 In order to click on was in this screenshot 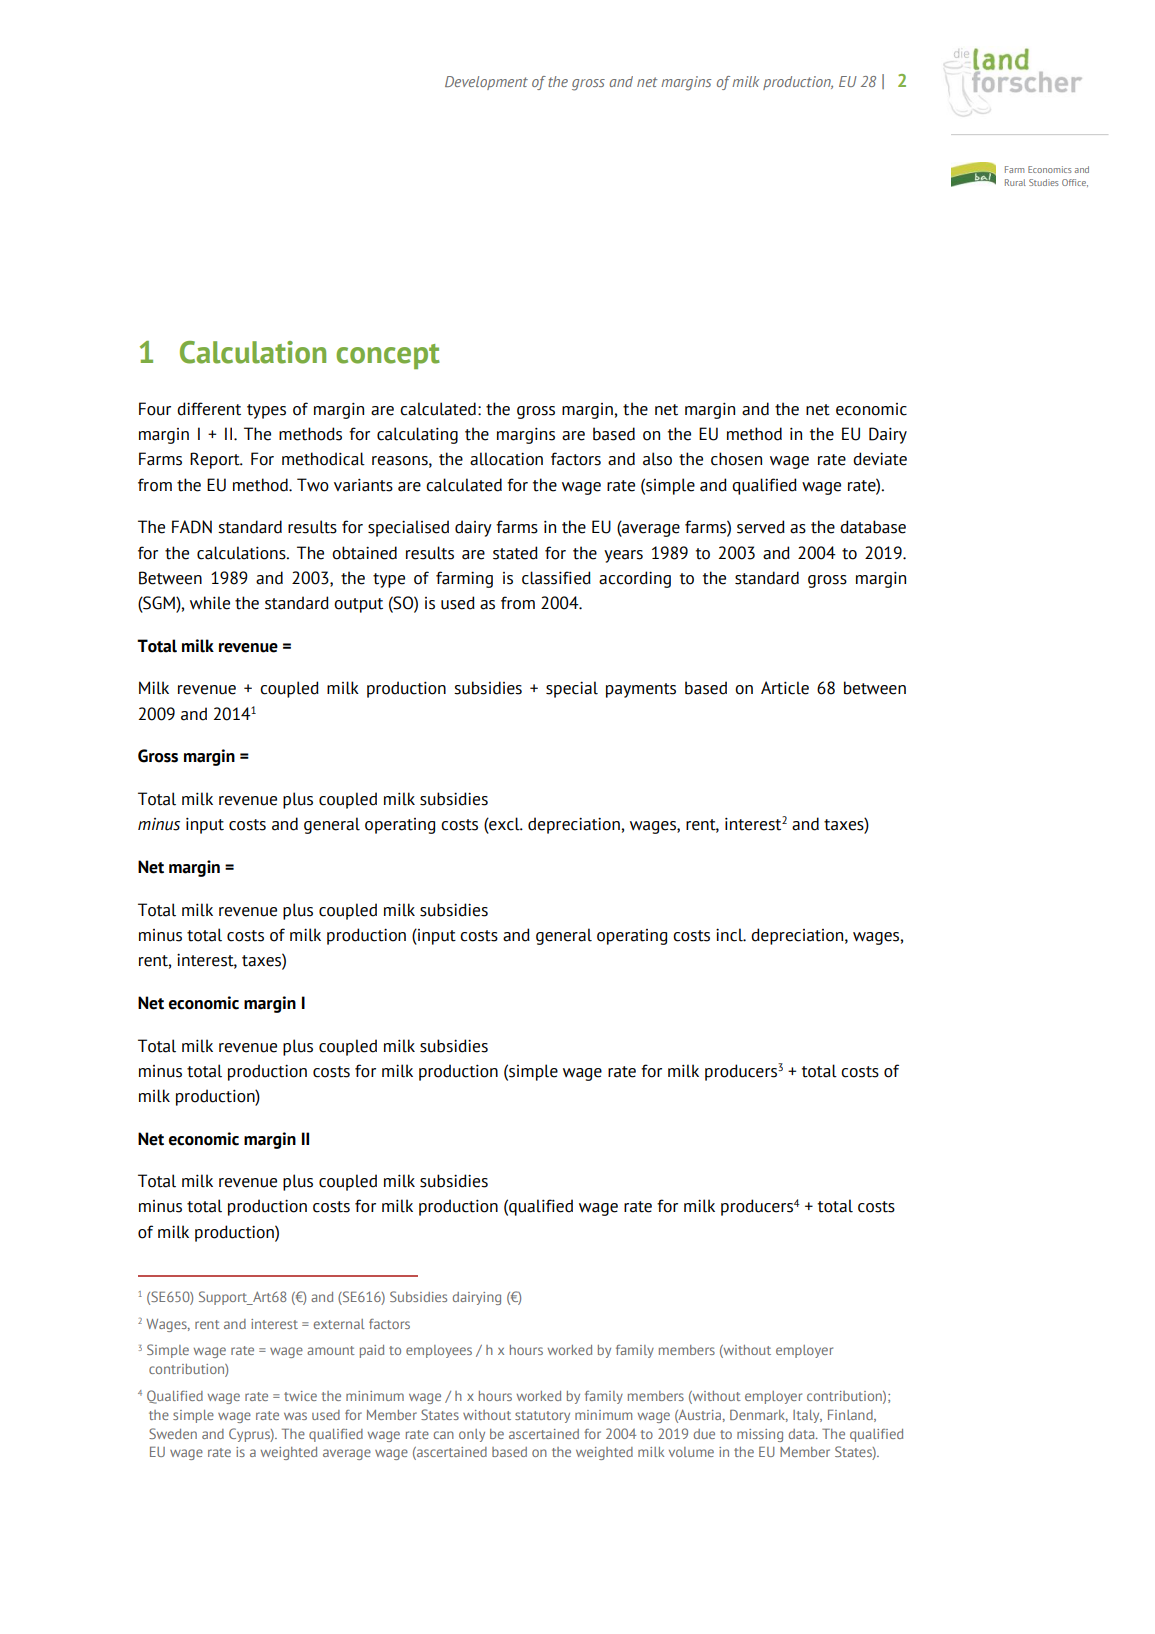, I will do `click(295, 1416)`.
